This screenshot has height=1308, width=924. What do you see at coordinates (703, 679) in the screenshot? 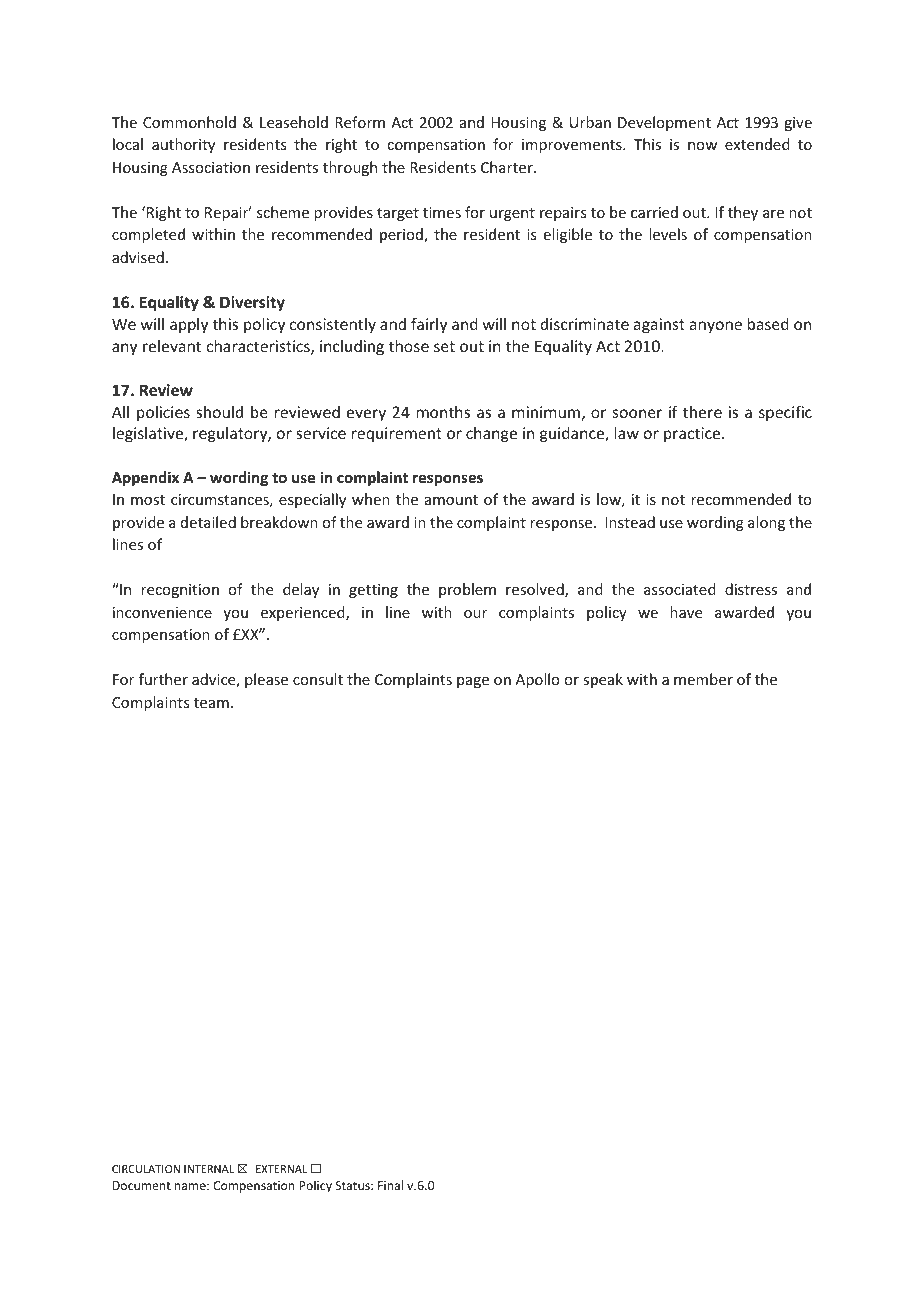
I see `member` at bounding box center [703, 679].
